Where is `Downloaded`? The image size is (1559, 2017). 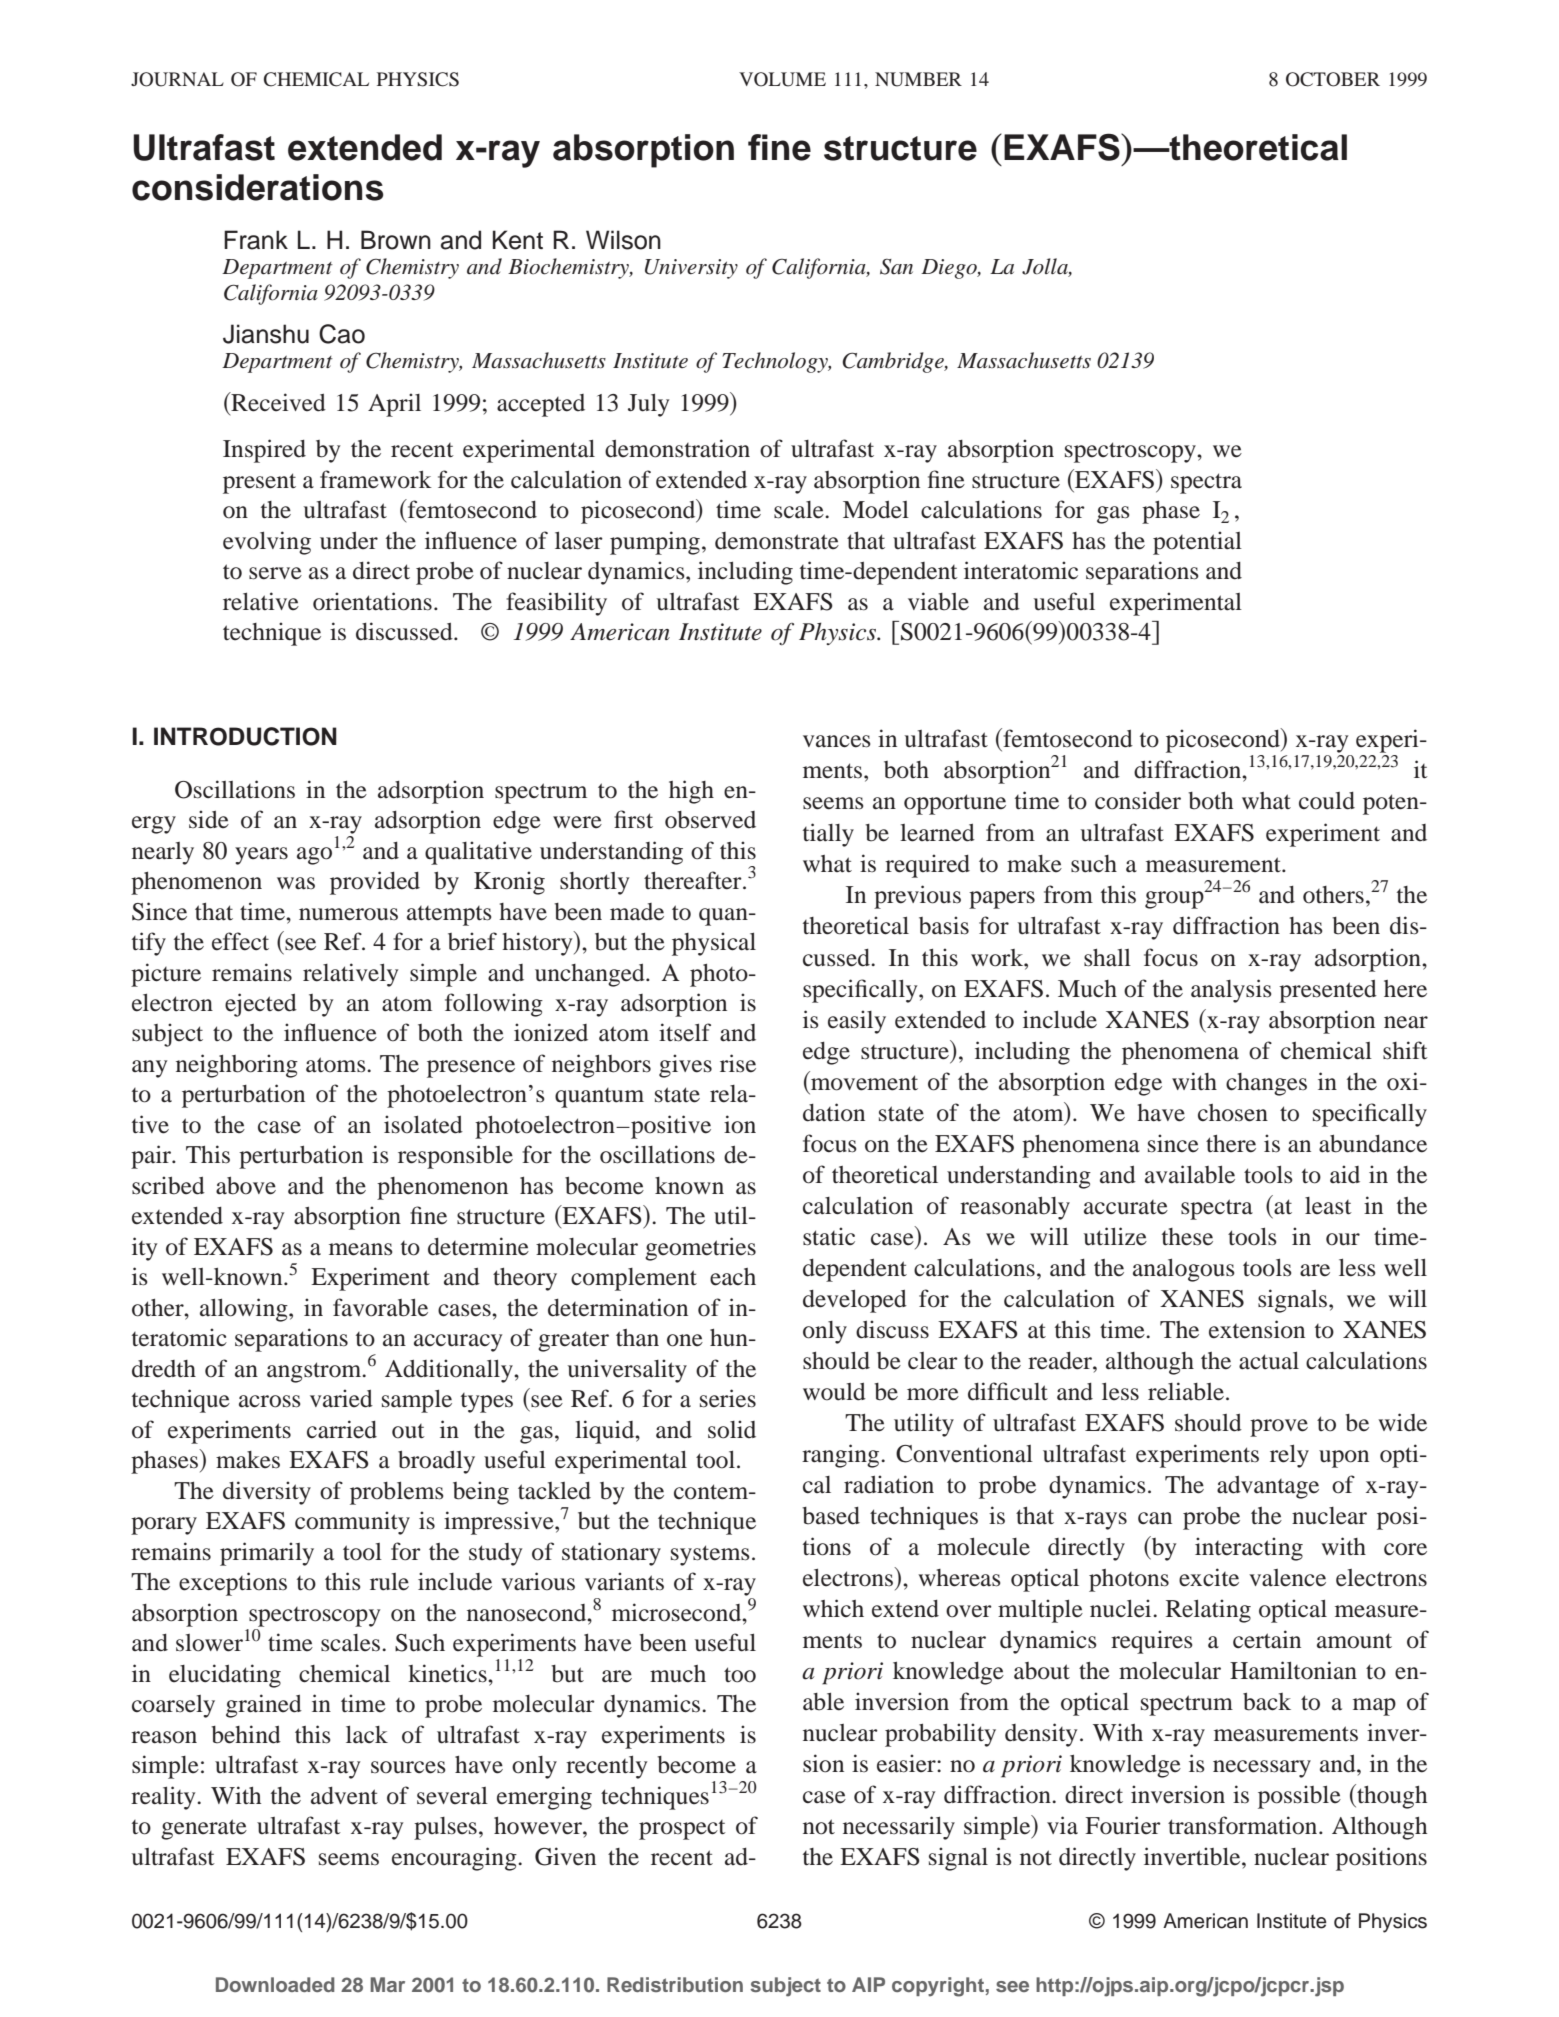
Downloaded is located at coordinates (275, 1984).
